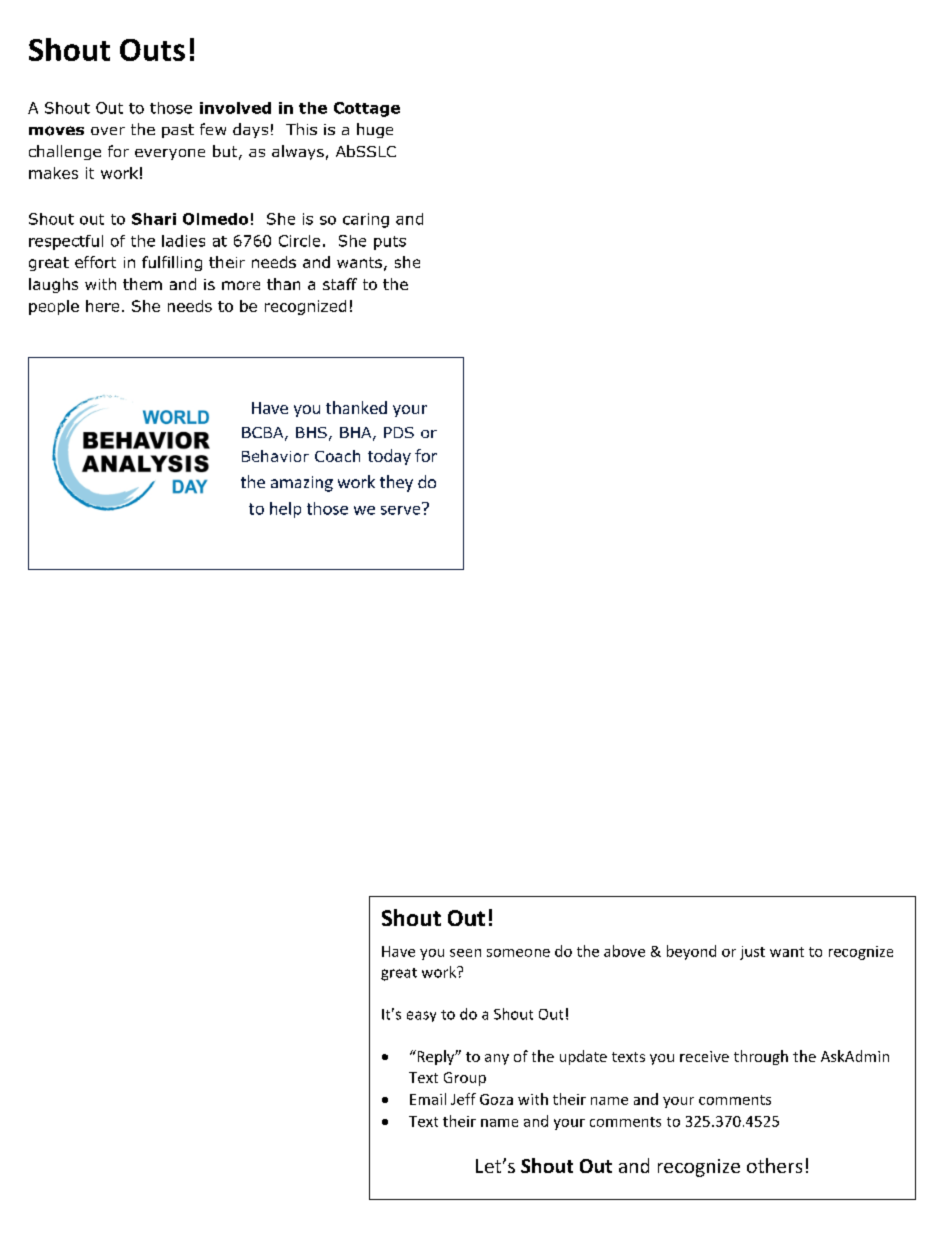 Image resolution: width=952 pixels, height=1233 pixels. I want to click on puts, so click(390, 243).
